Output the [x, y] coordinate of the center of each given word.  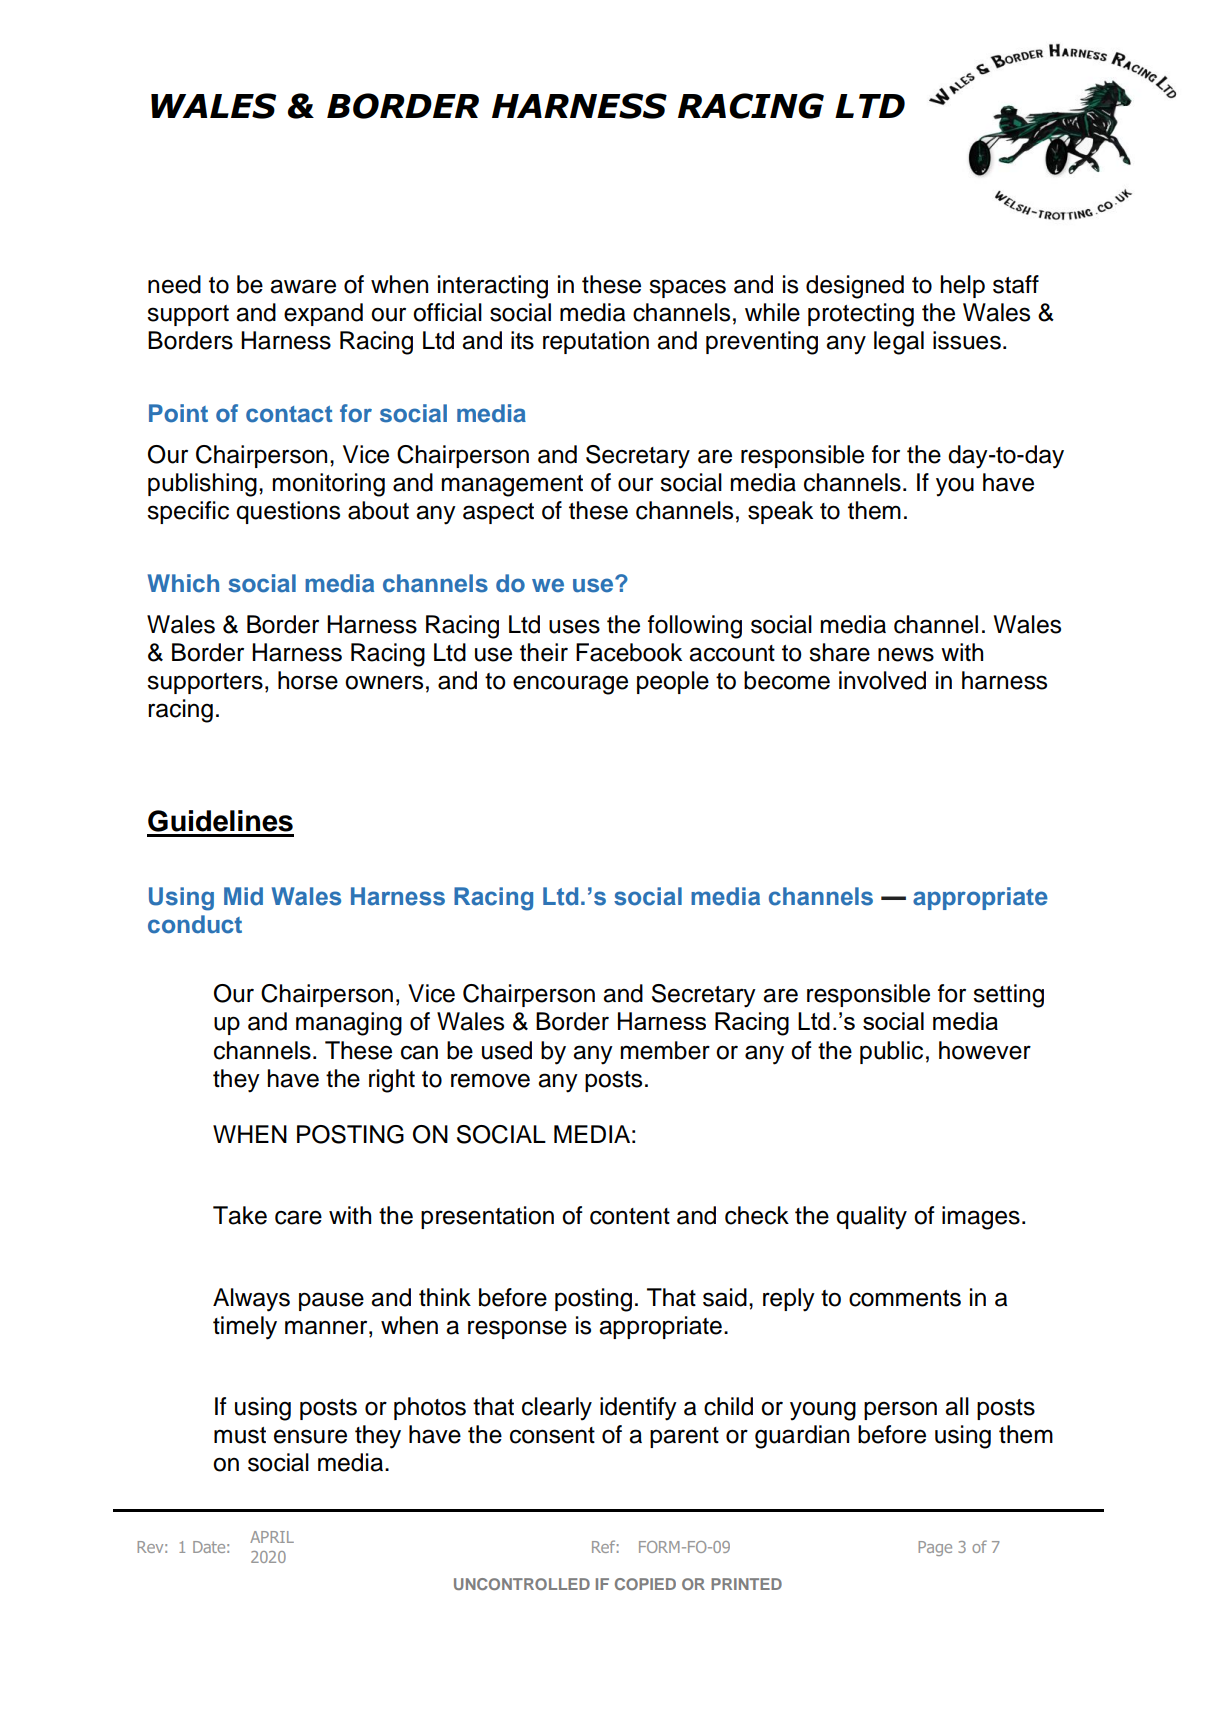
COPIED [645, 1584]
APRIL [272, 1537]
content [630, 1216]
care [298, 1217]
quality [871, 1218]
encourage [570, 685]
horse [308, 680]
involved [882, 680]
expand [323, 314]
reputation [596, 342]
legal [899, 343]
